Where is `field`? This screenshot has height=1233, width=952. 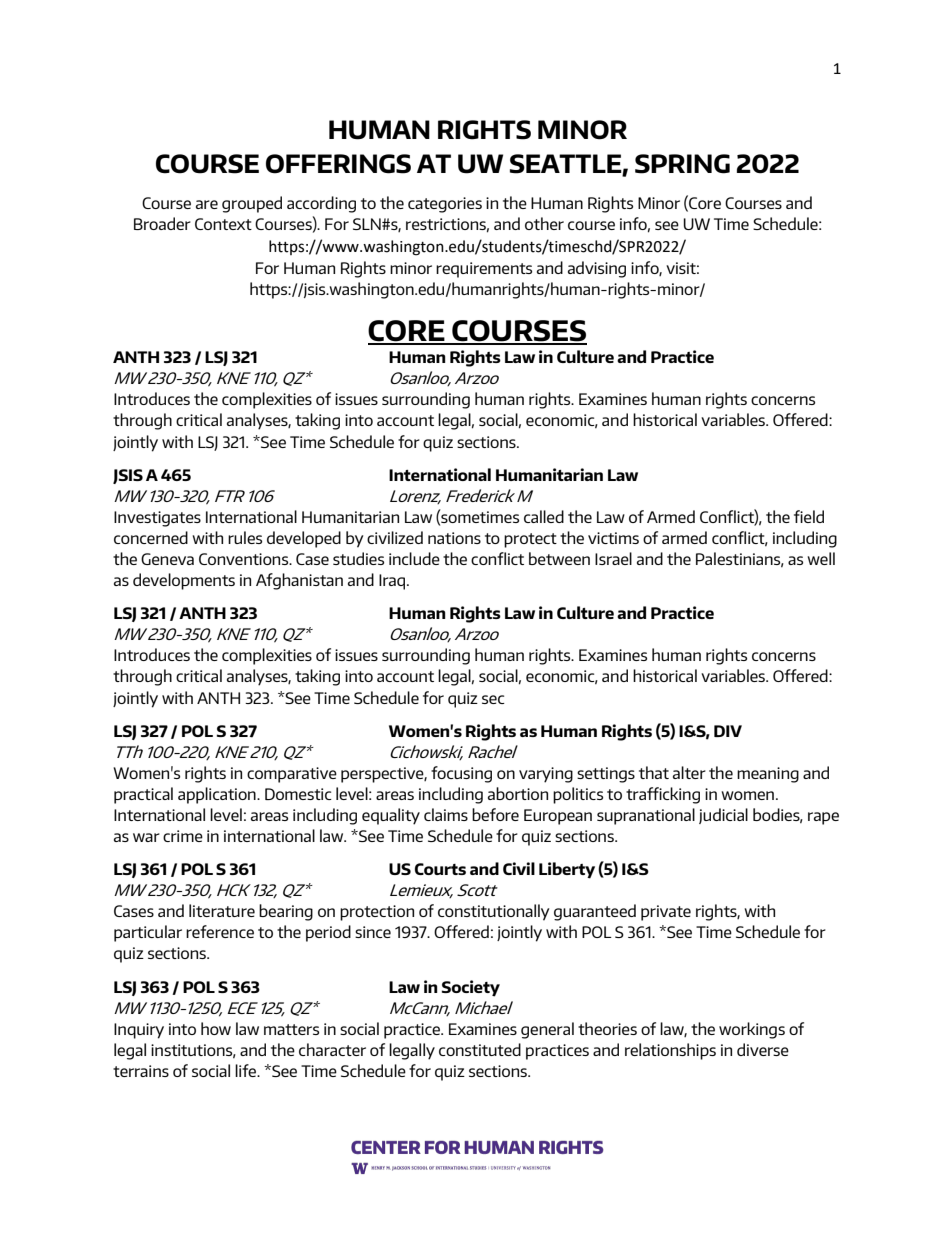 field is located at coordinates (809, 516).
